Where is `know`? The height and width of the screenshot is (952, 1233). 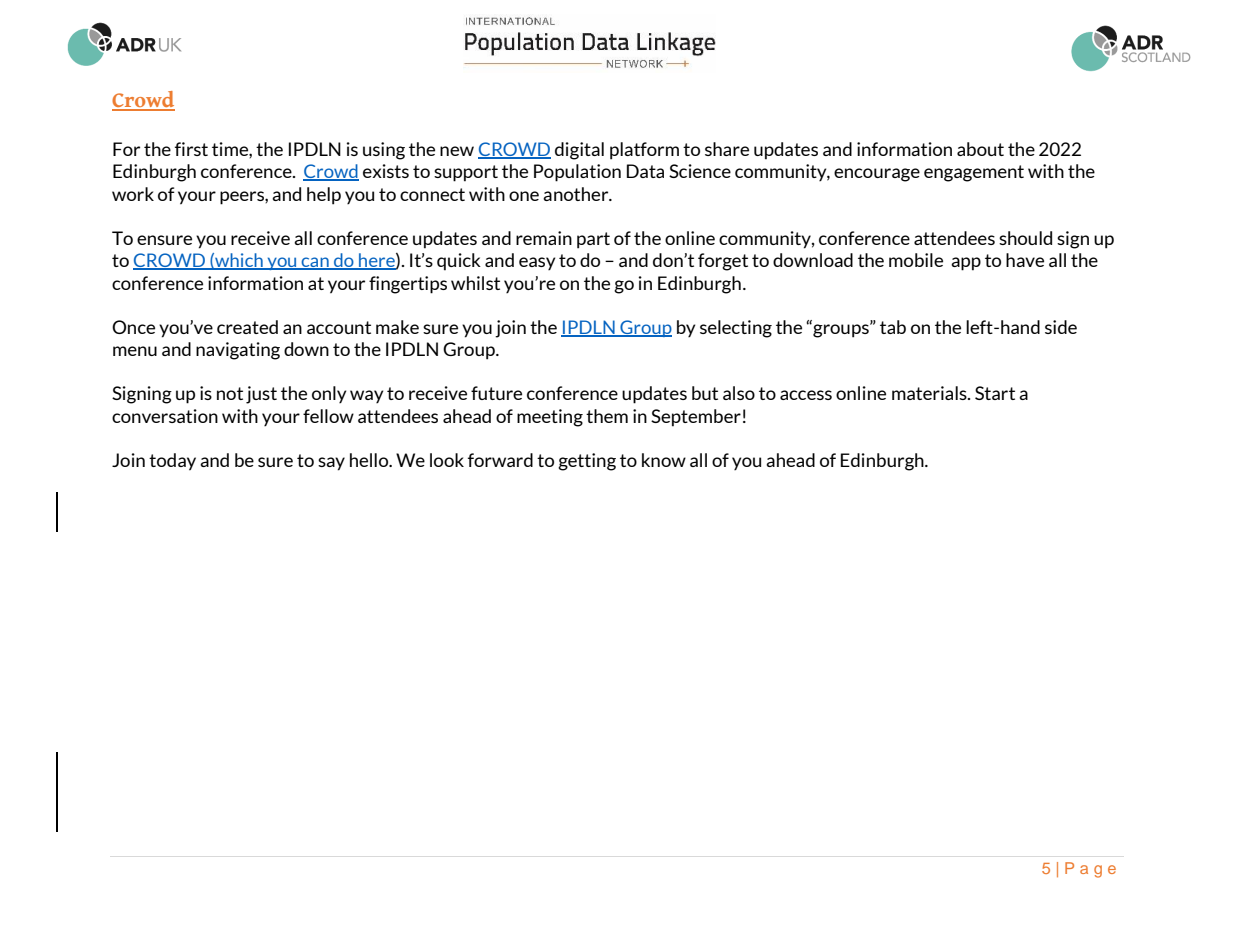
know is located at coordinates (664, 460).
